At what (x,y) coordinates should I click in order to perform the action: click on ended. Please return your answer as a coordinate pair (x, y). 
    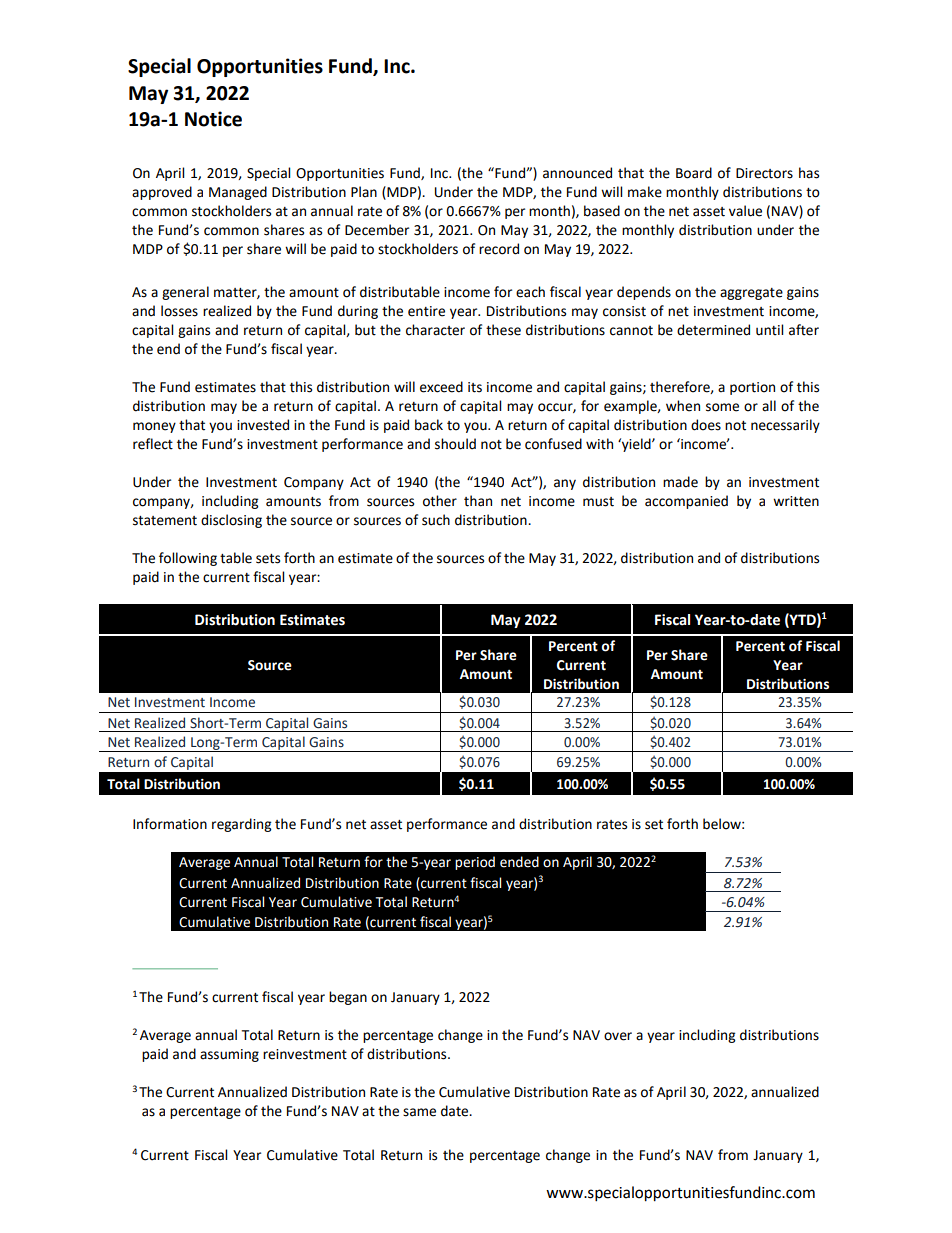
    Looking at the image, I should click on (519, 862).
